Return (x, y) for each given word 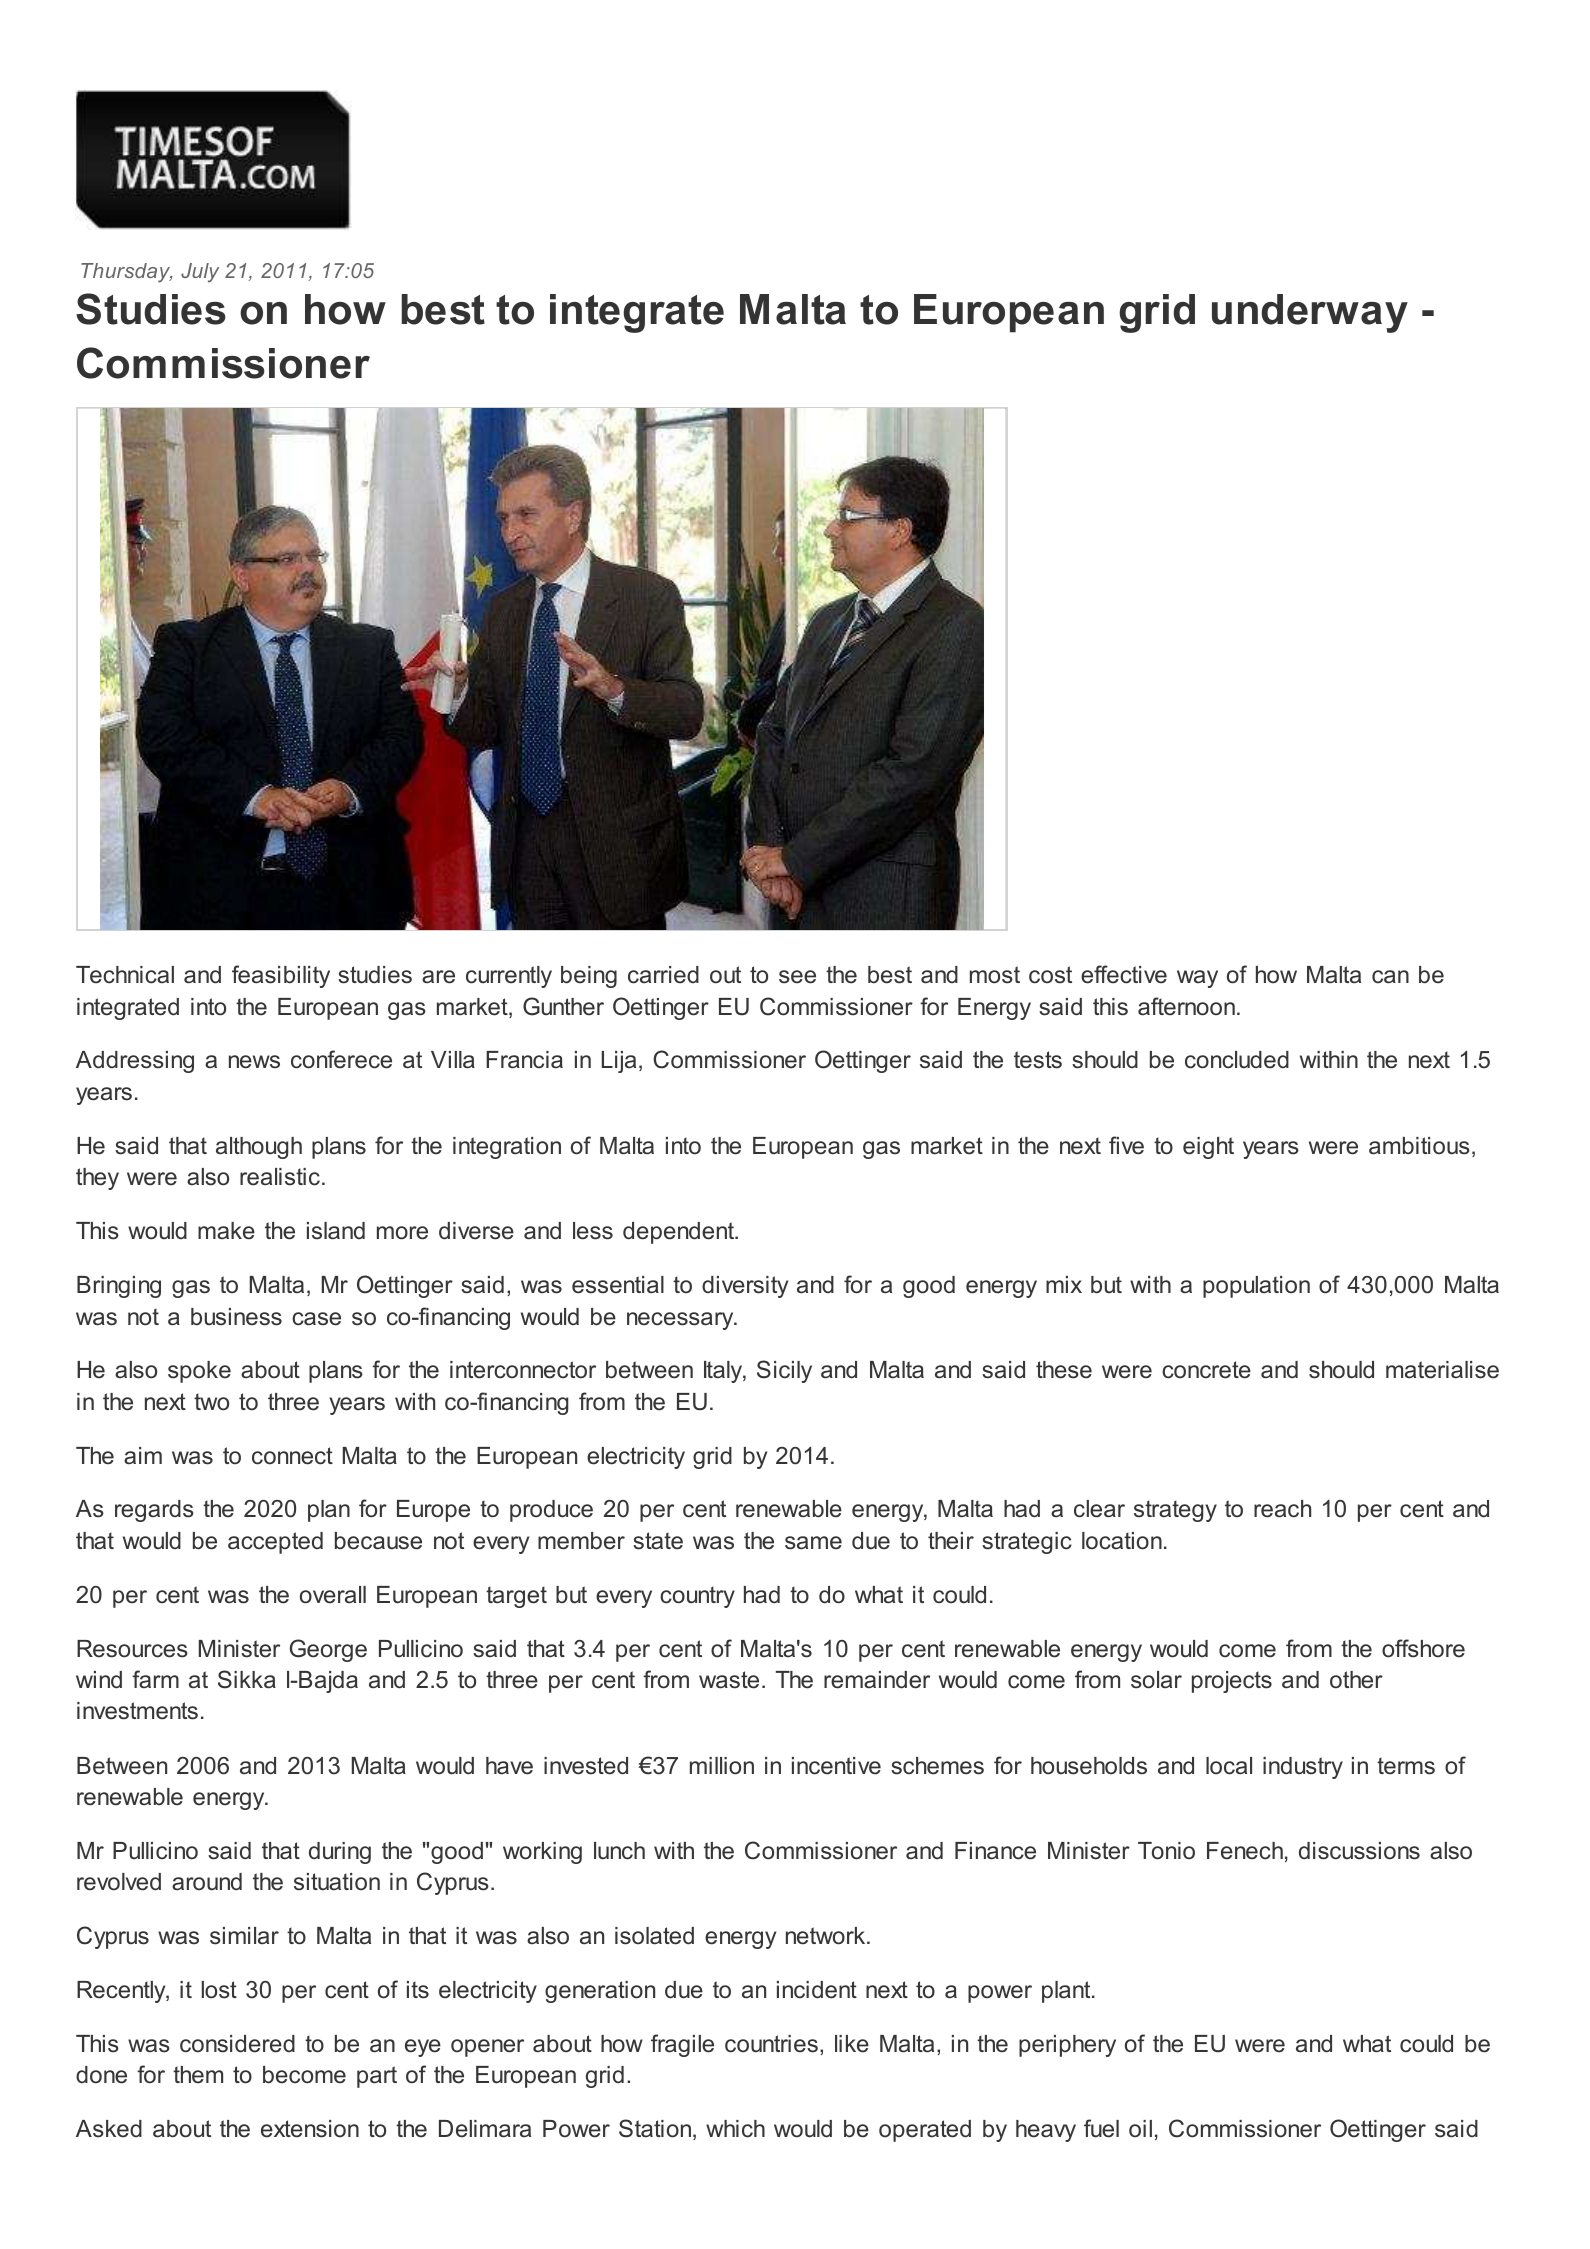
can (1390, 977)
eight (1208, 1148)
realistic (280, 1177)
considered (237, 2044)
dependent (680, 1233)
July (200, 273)
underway (1310, 313)
